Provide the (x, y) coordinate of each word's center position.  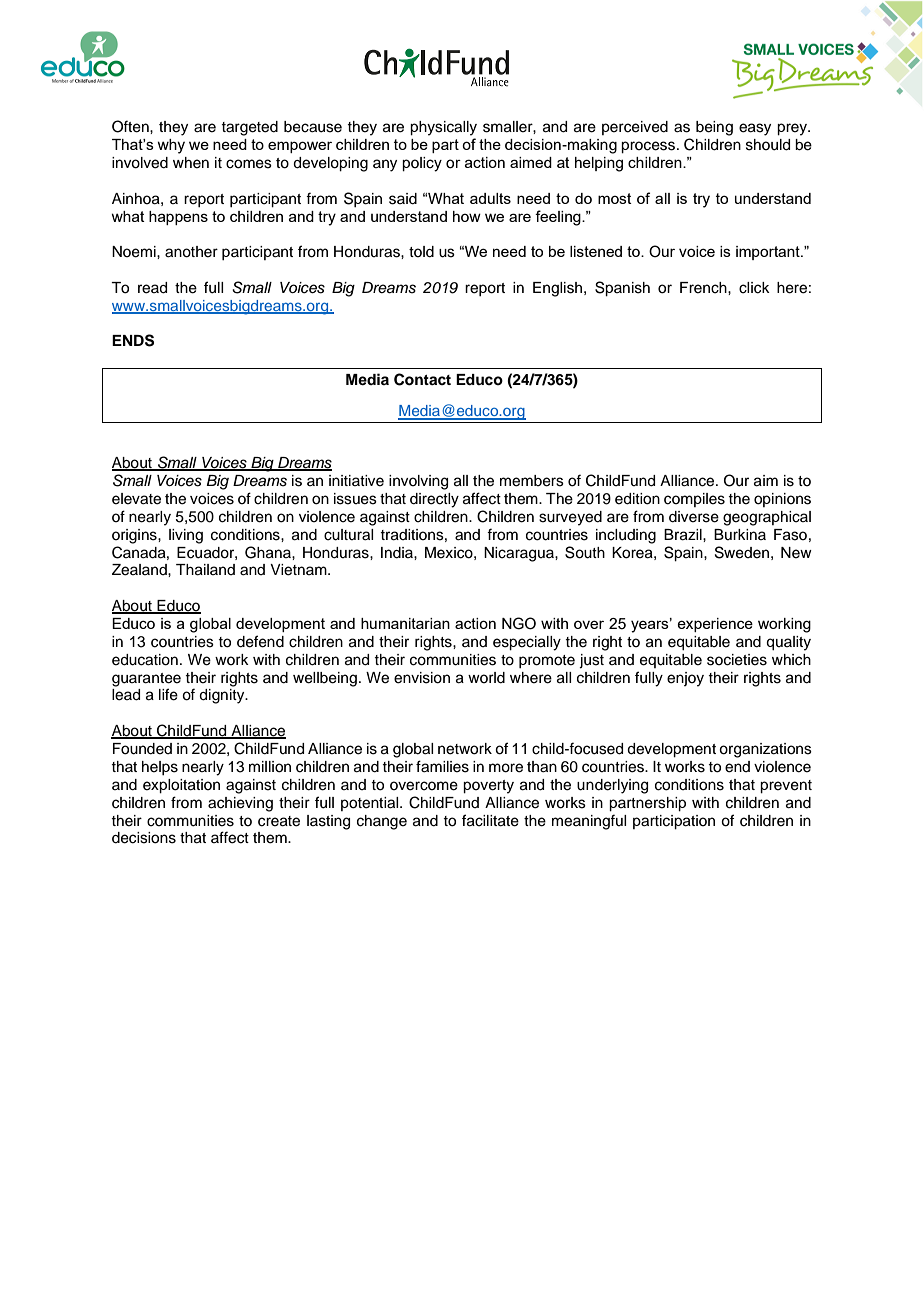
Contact (422, 379)
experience (715, 625)
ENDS (133, 340)
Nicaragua (520, 554)
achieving (240, 804)
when (191, 163)
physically (443, 128)
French (704, 288)
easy (755, 129)
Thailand (205, 570)
